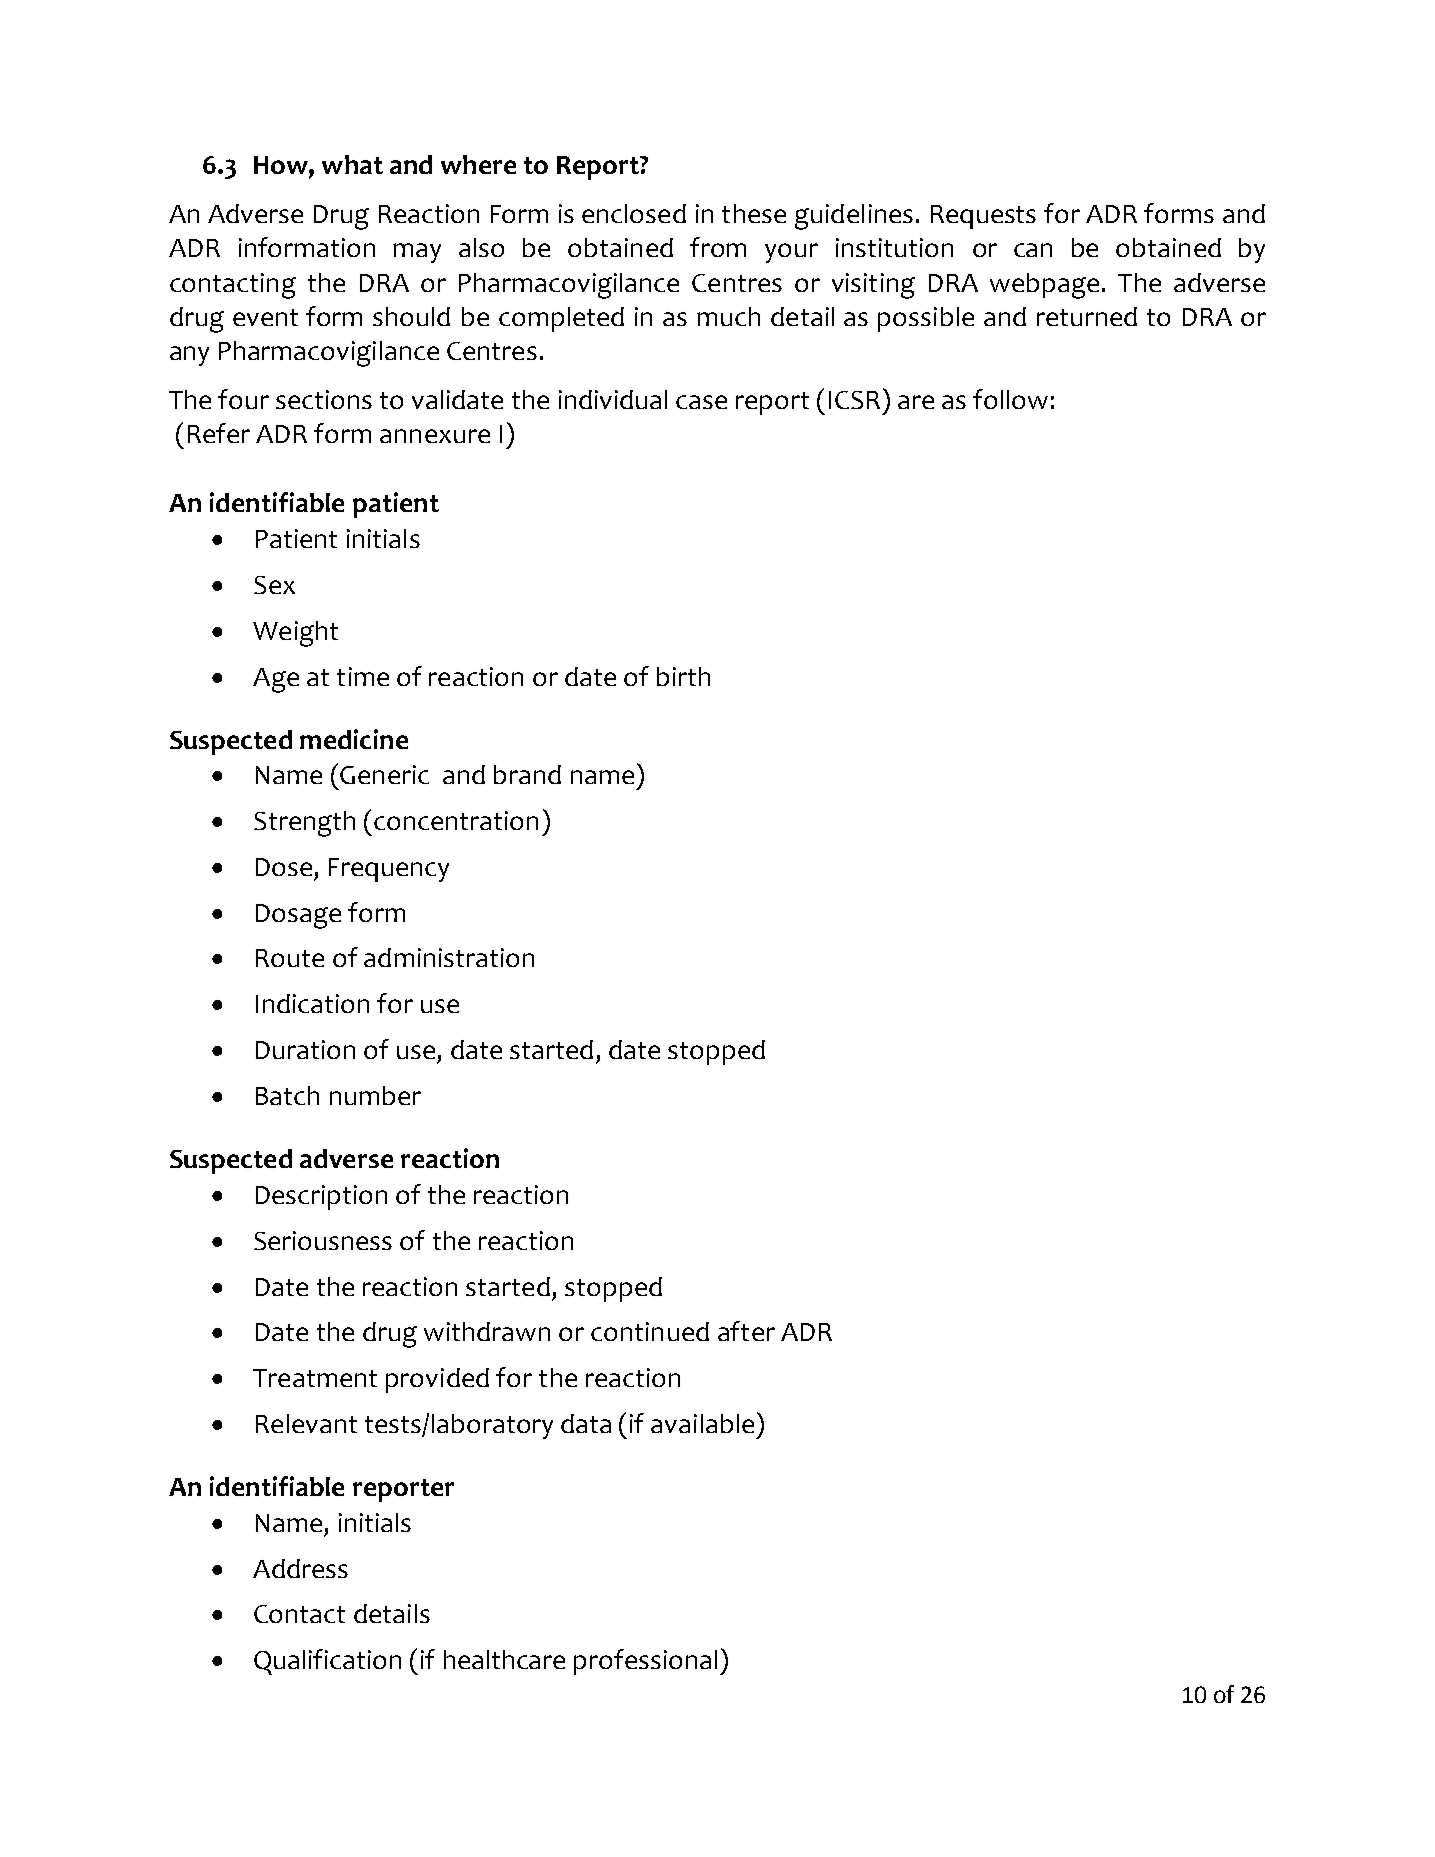  Describe the element at coordinates (274, 585) in the screenshot. I see `Sex` at that location.
